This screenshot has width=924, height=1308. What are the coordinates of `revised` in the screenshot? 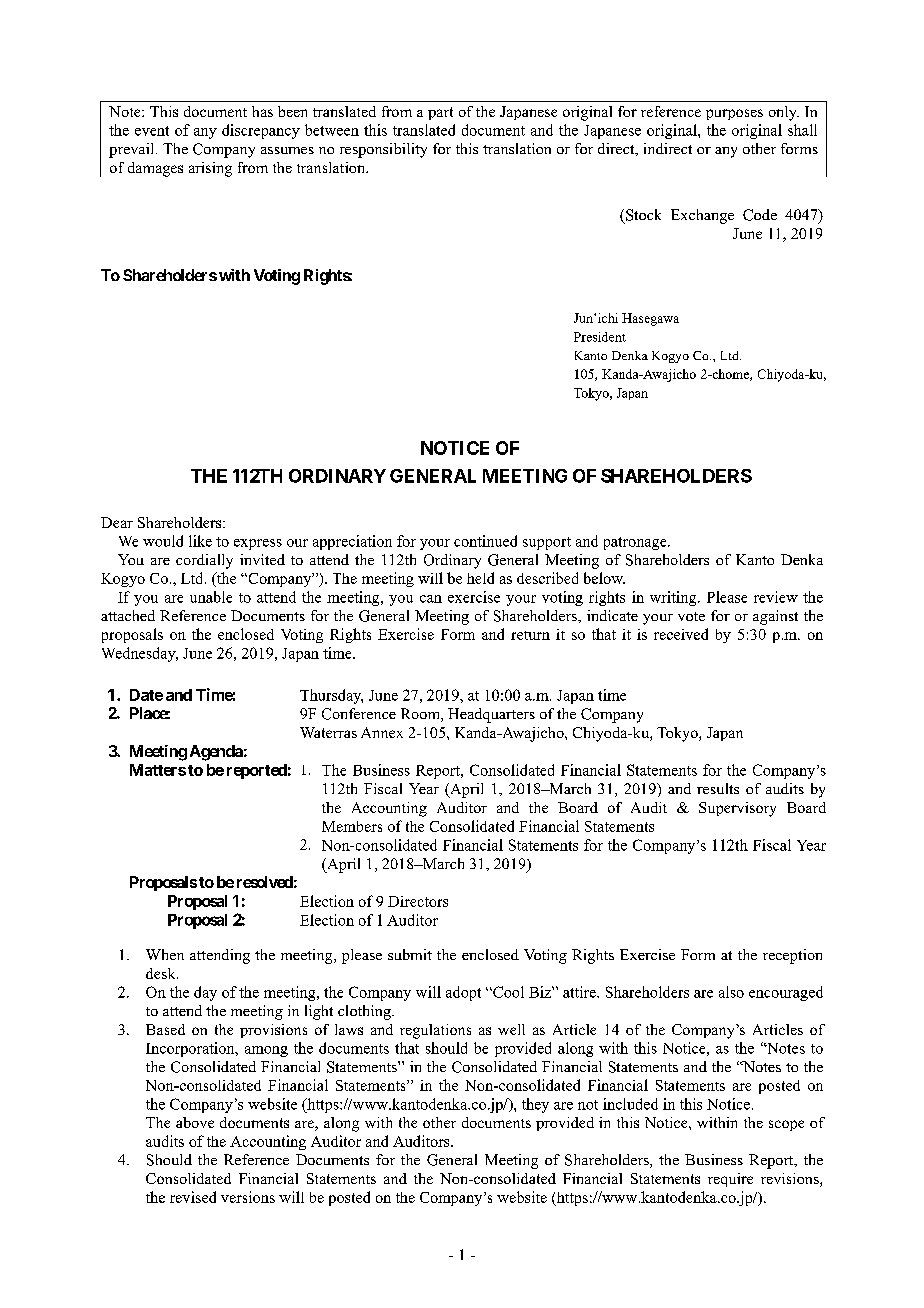 It's located at (193, 1197).
